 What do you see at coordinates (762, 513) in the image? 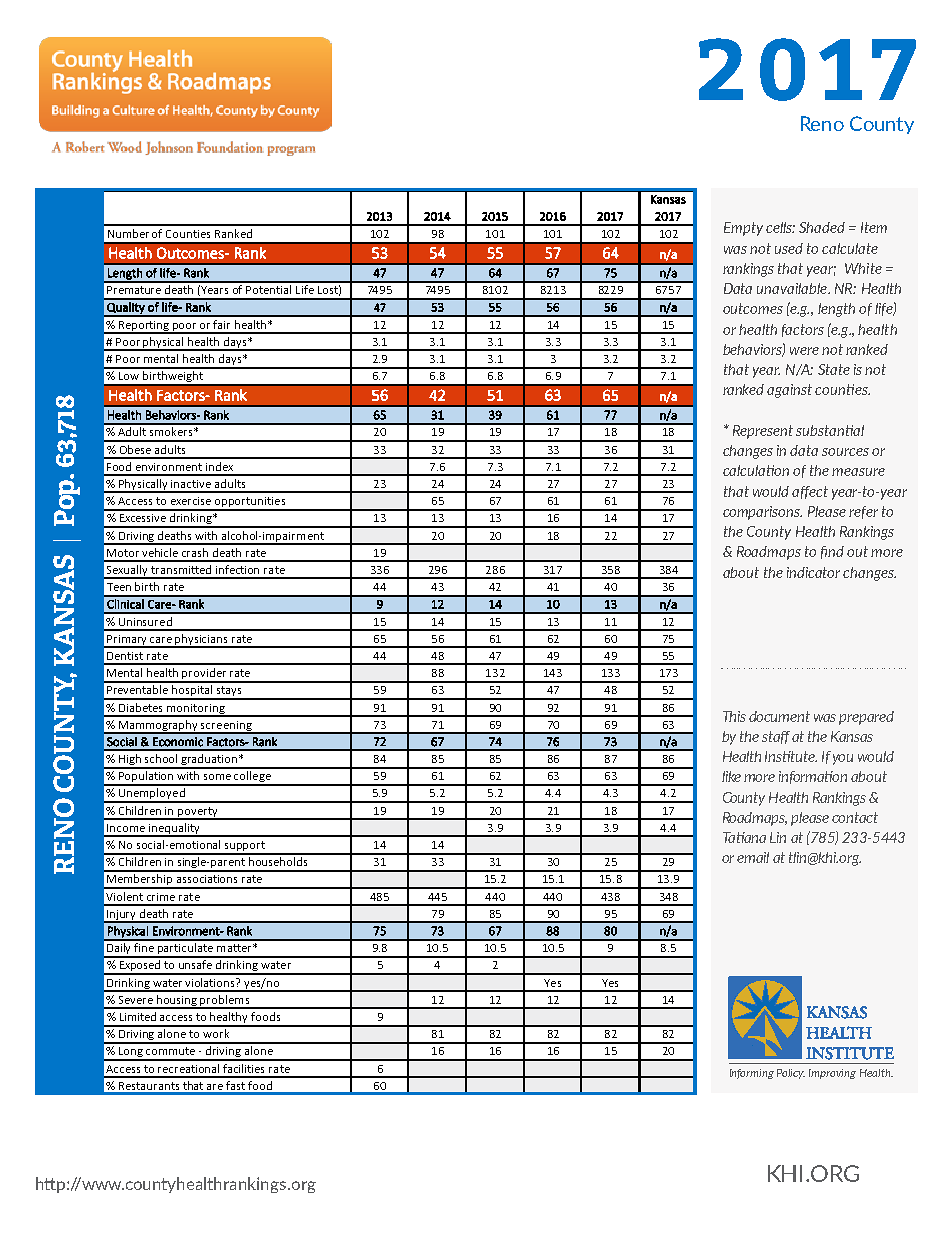
I see `comparisons` at bounding box center [762, 513].
